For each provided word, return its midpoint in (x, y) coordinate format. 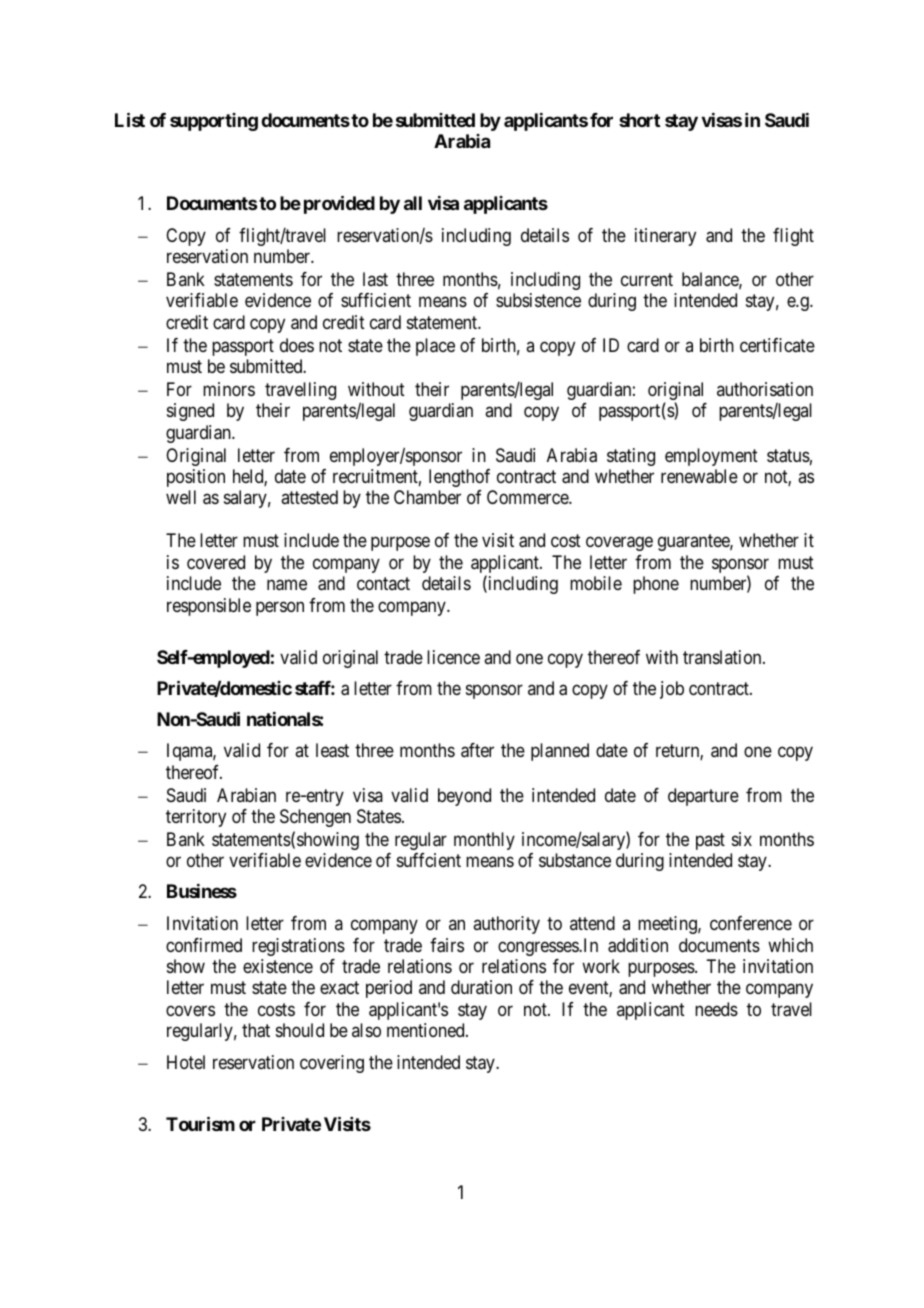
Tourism (200, 1123)
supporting (214, 122)
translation (723, 657)
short (639, 120)
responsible (209, 607)
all (413, 203)
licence (453, 657)
